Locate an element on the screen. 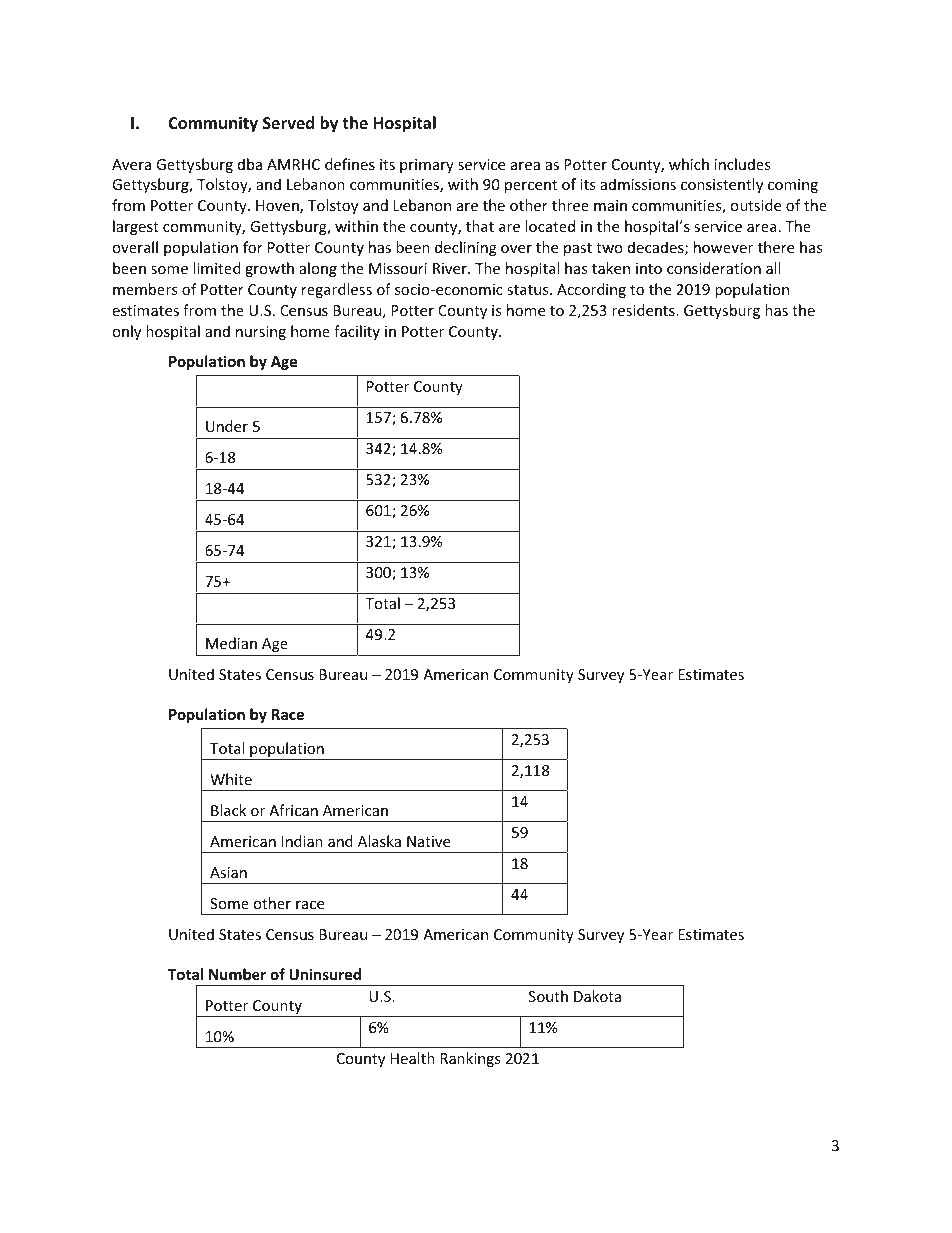  dba is located at coordinates (250, 164).
